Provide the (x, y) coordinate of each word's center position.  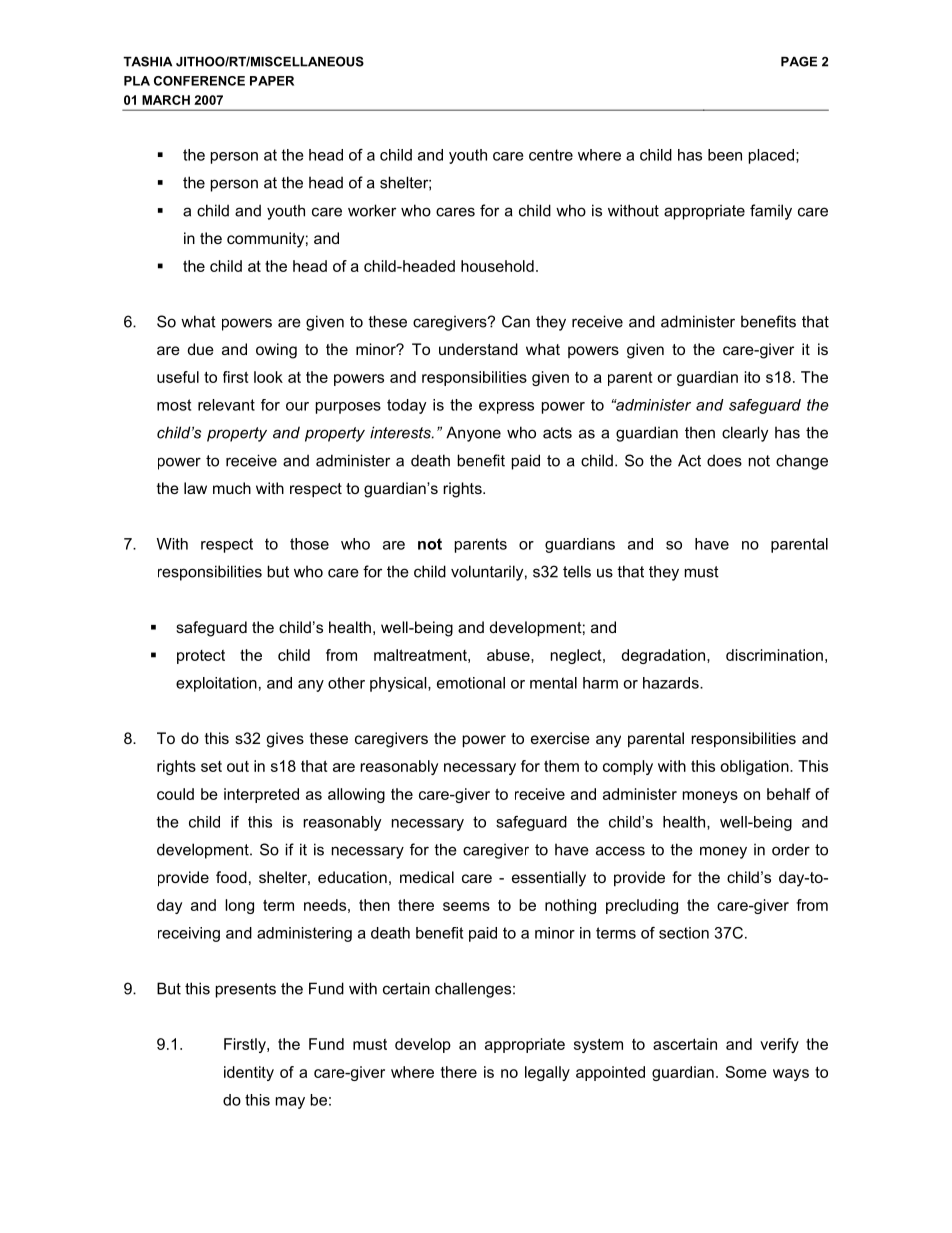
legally (547, 1073)
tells (577, 571)
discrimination (774, 655)
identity (249, 1073)
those (309, 544)
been (725, 155)
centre (551, 155)
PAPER (272, 81)
